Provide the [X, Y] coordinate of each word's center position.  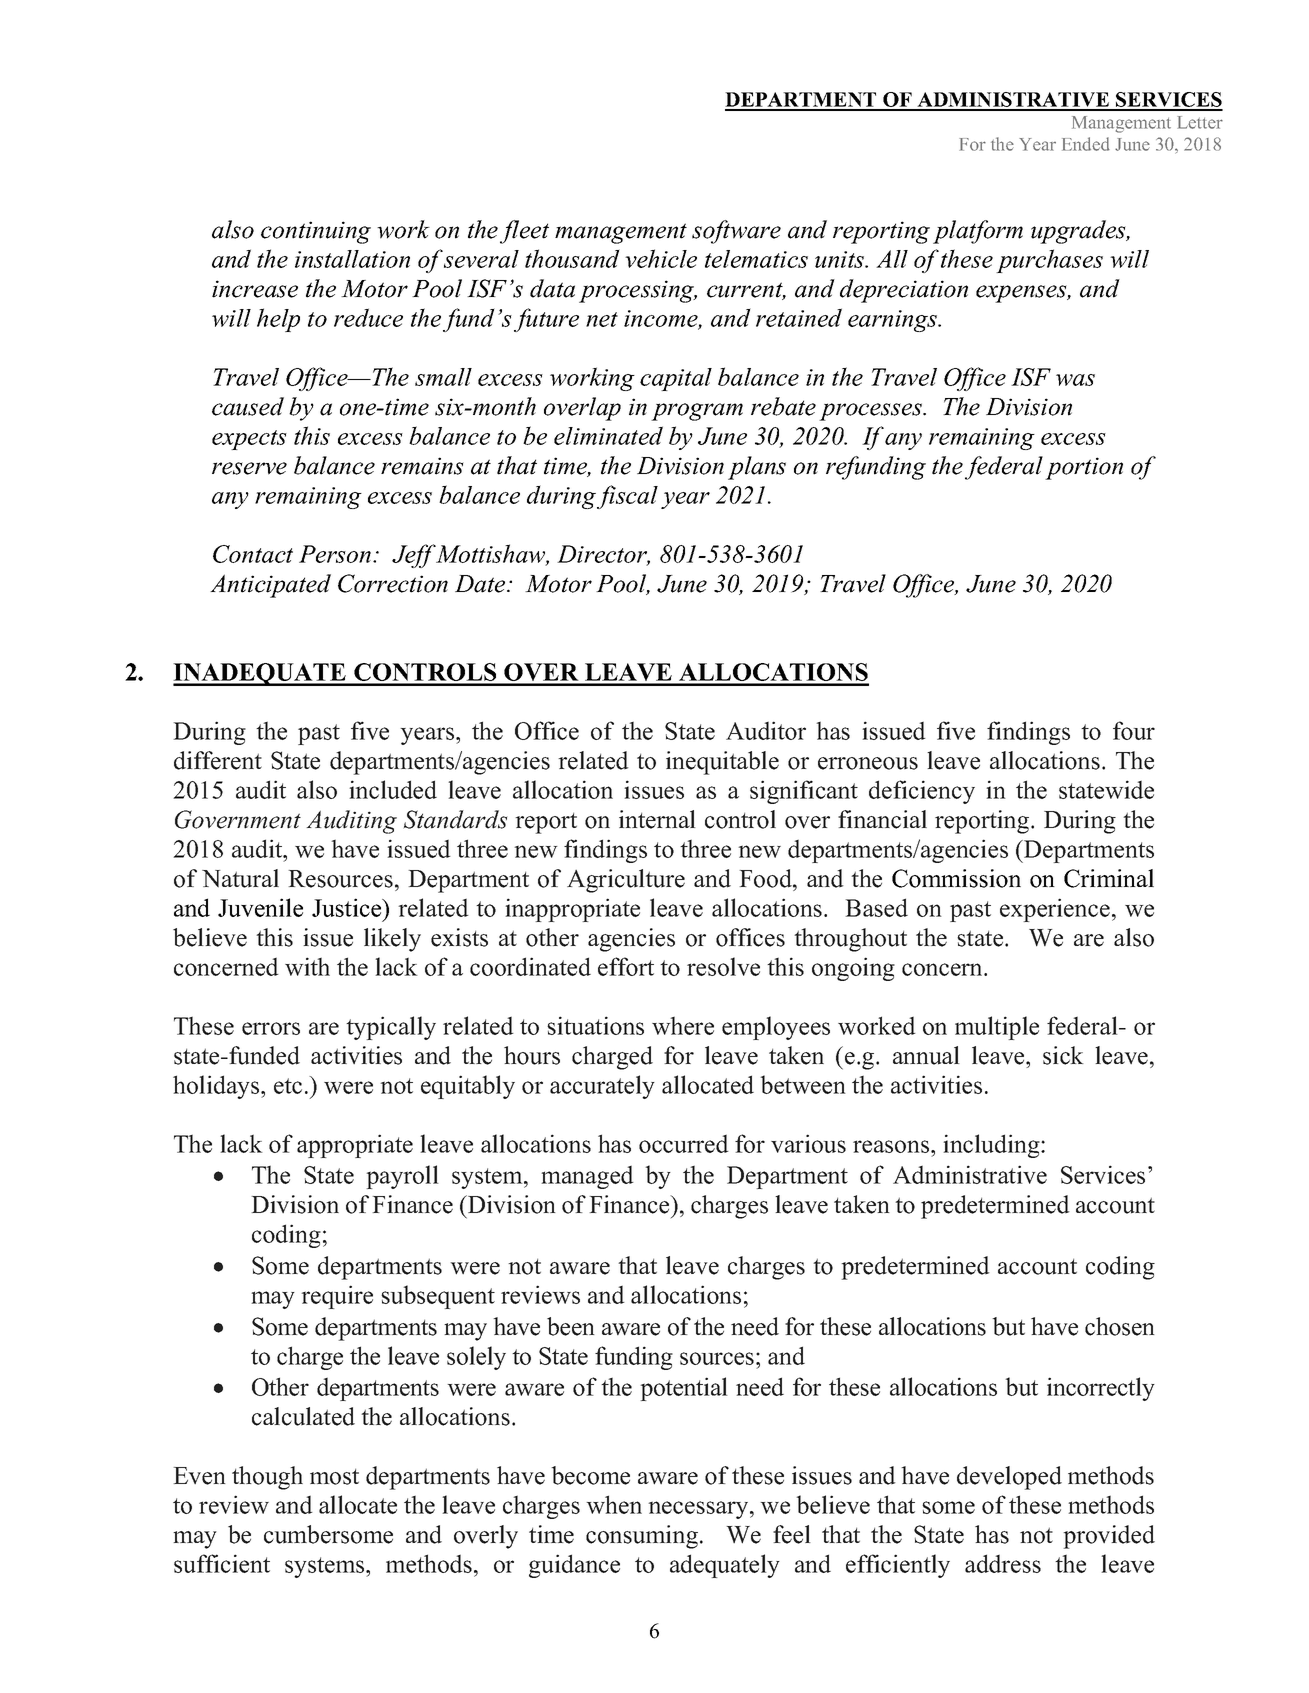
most [334, 1477]
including [992, 1146]
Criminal [1109, 878]
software [736, 232]
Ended [1086, 144]
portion [1084, 468]
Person [336, 554]
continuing [316, 232]
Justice [348, 907]
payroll [402, 1177]
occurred [684, 1143]
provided [1109, 1537]
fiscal [627, 497]
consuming [642, 1537]
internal [657, 819]
